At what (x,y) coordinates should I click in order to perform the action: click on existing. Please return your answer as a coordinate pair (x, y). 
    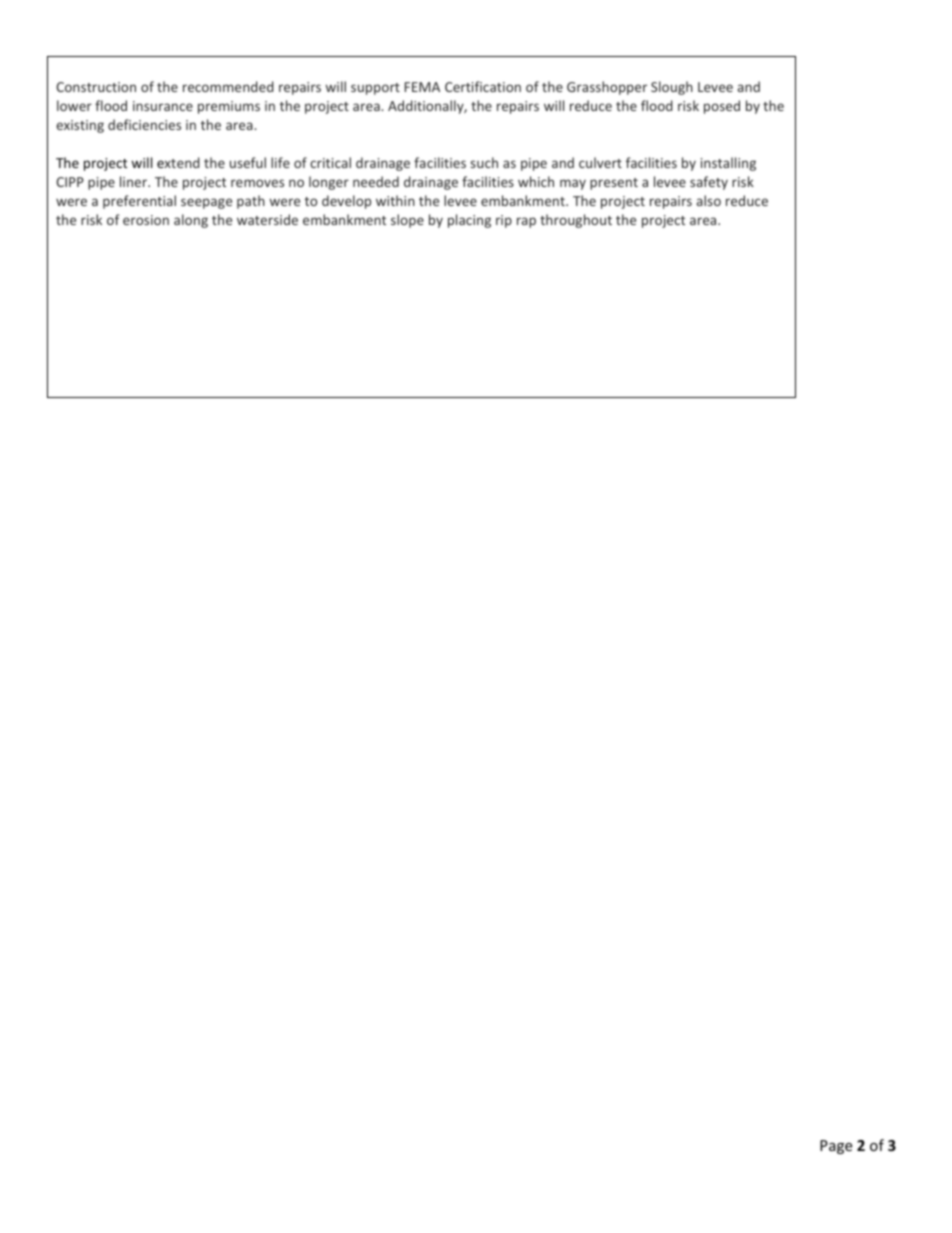
    Looking at the image, I should click on (80, 126).
